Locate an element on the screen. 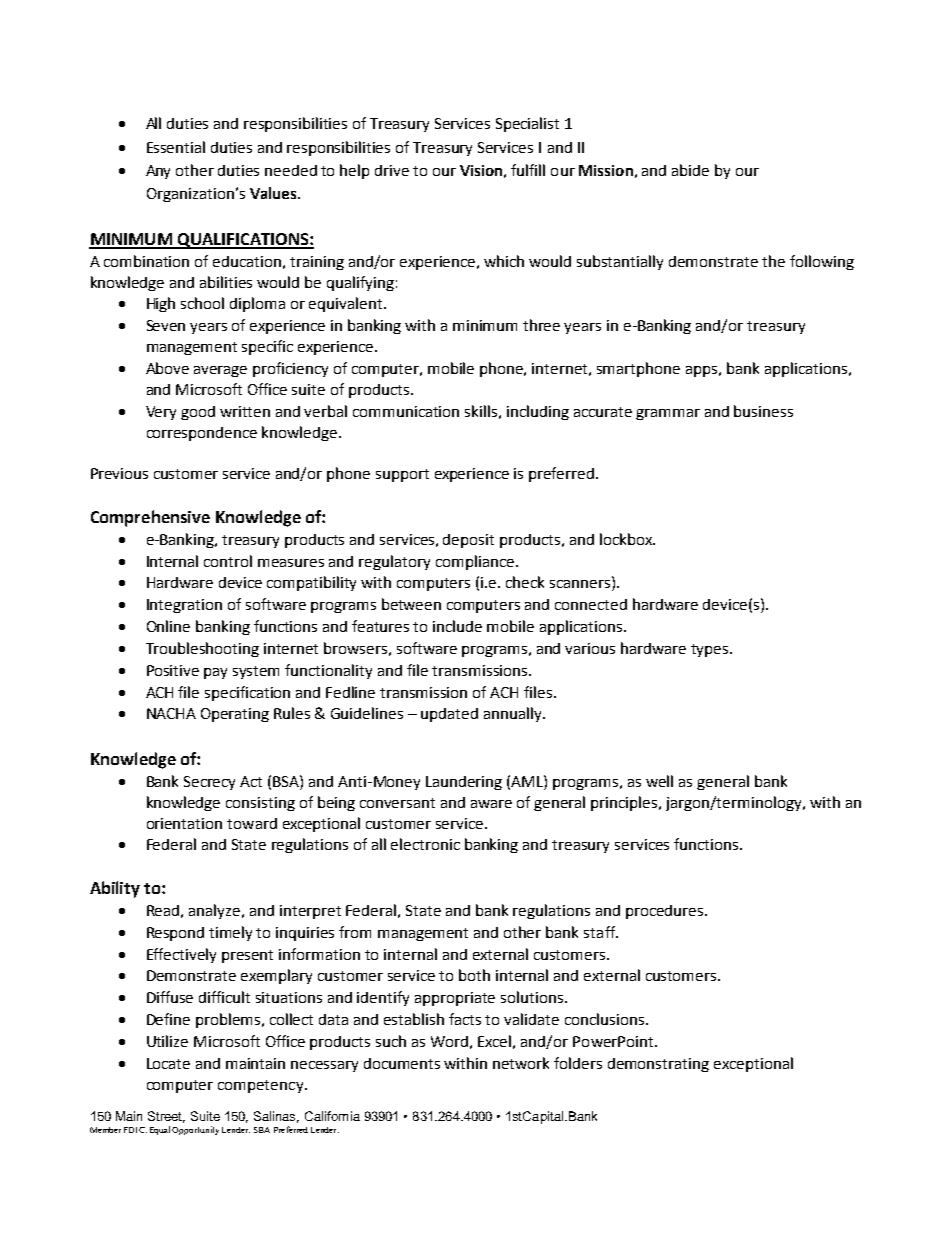  Street is located at coordinates (166, 1117).
